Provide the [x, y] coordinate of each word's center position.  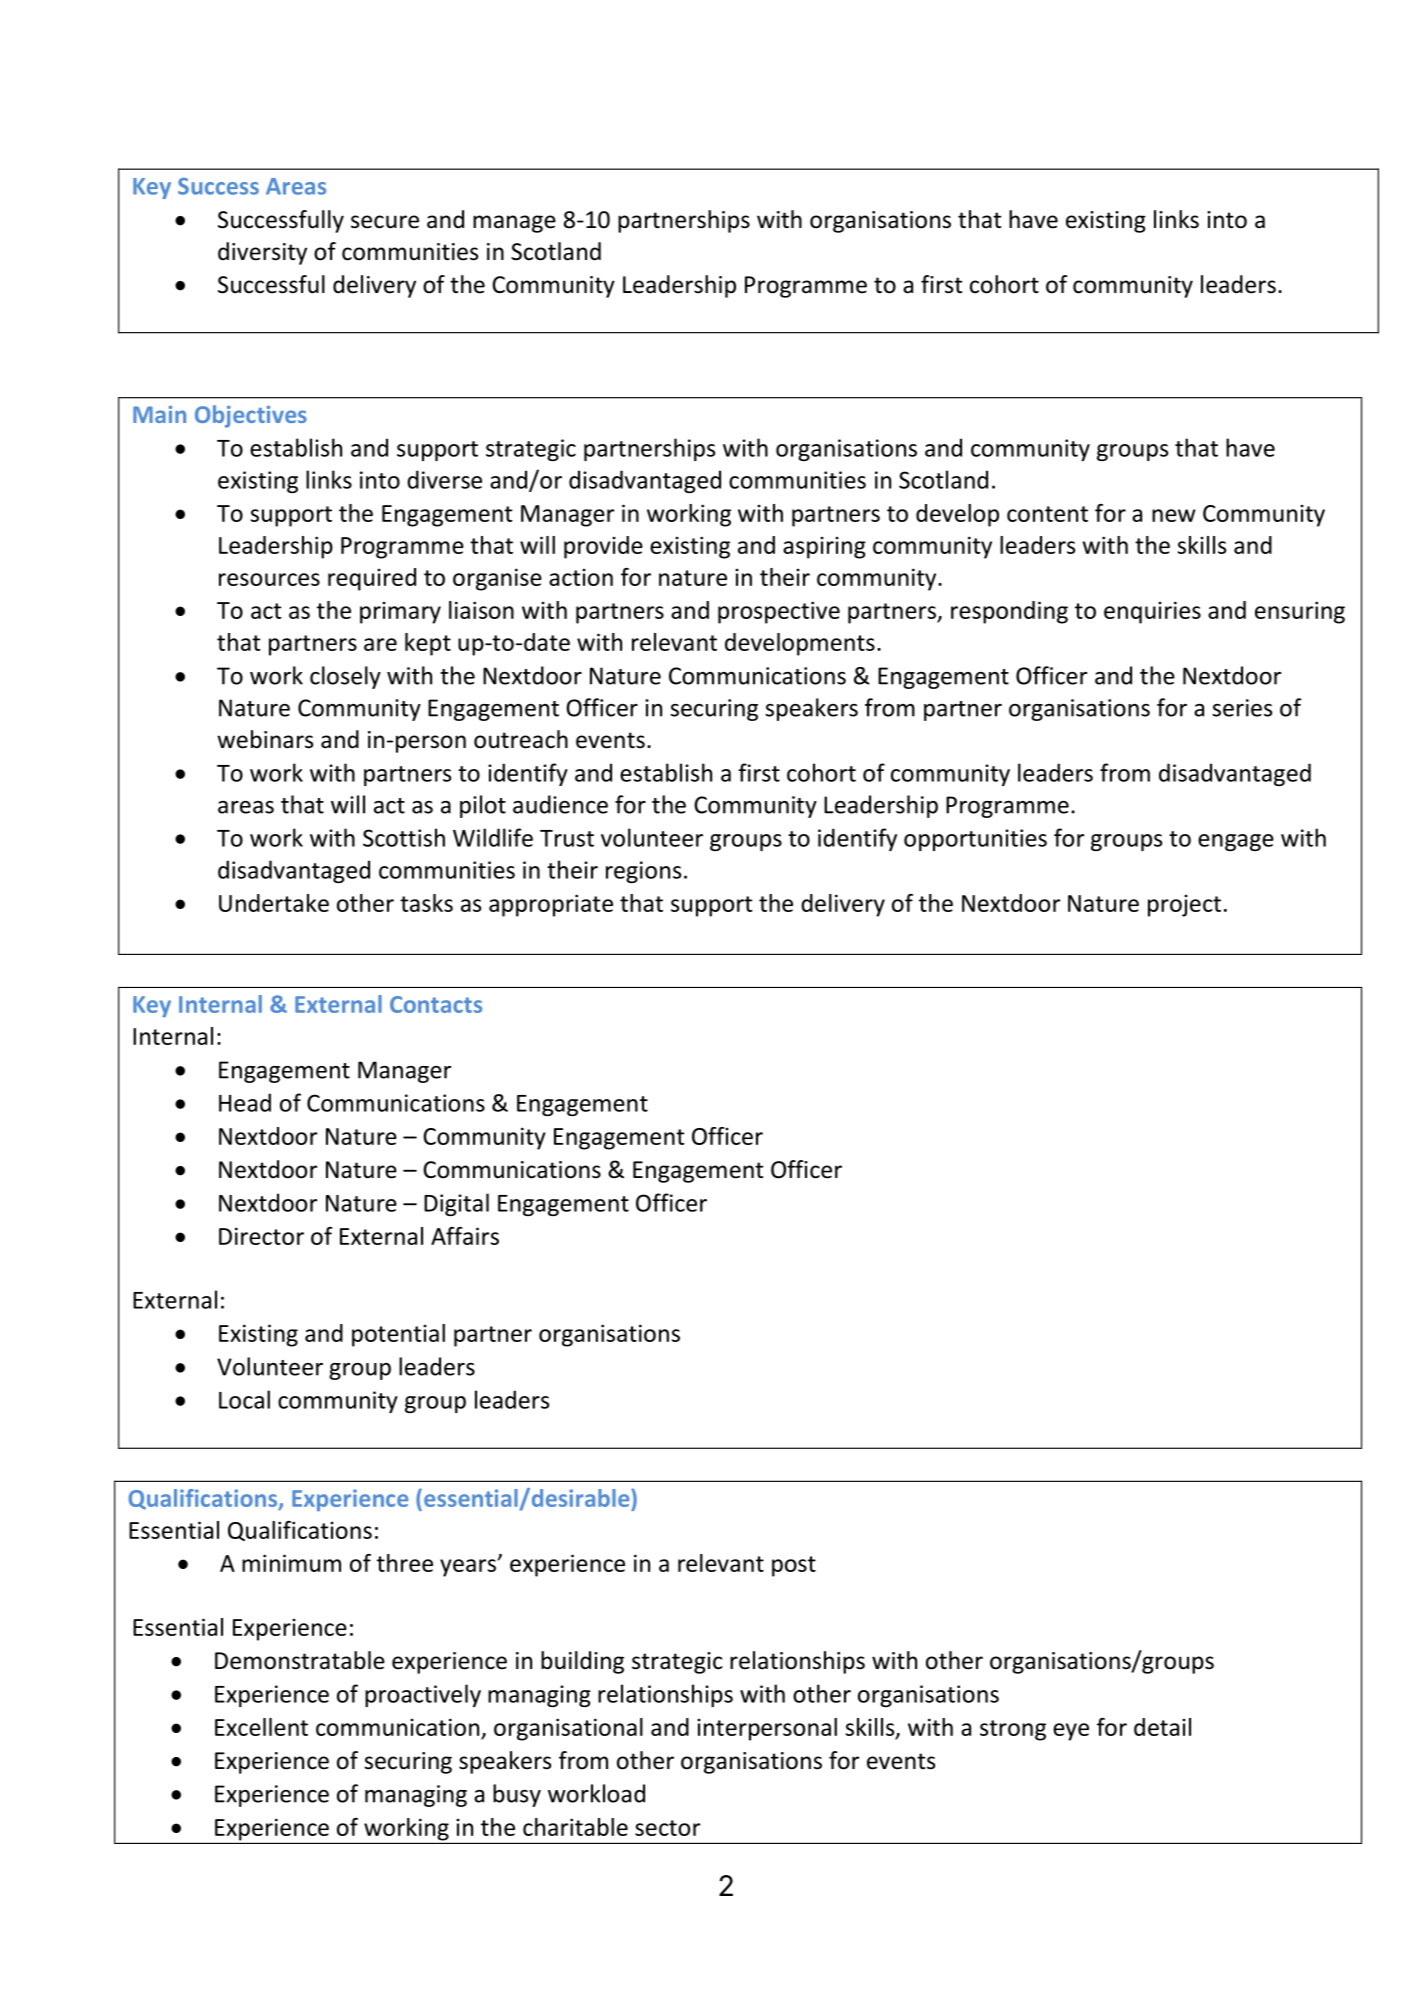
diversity [262, 253]
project [1184, 906]
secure [385, 222]
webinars [265, 739]
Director [261, 1236]
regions [643, 872]
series [1242, 708]
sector [668, 1828]
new [1173, 515]
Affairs [465, 1236]
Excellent [261, 1727]
